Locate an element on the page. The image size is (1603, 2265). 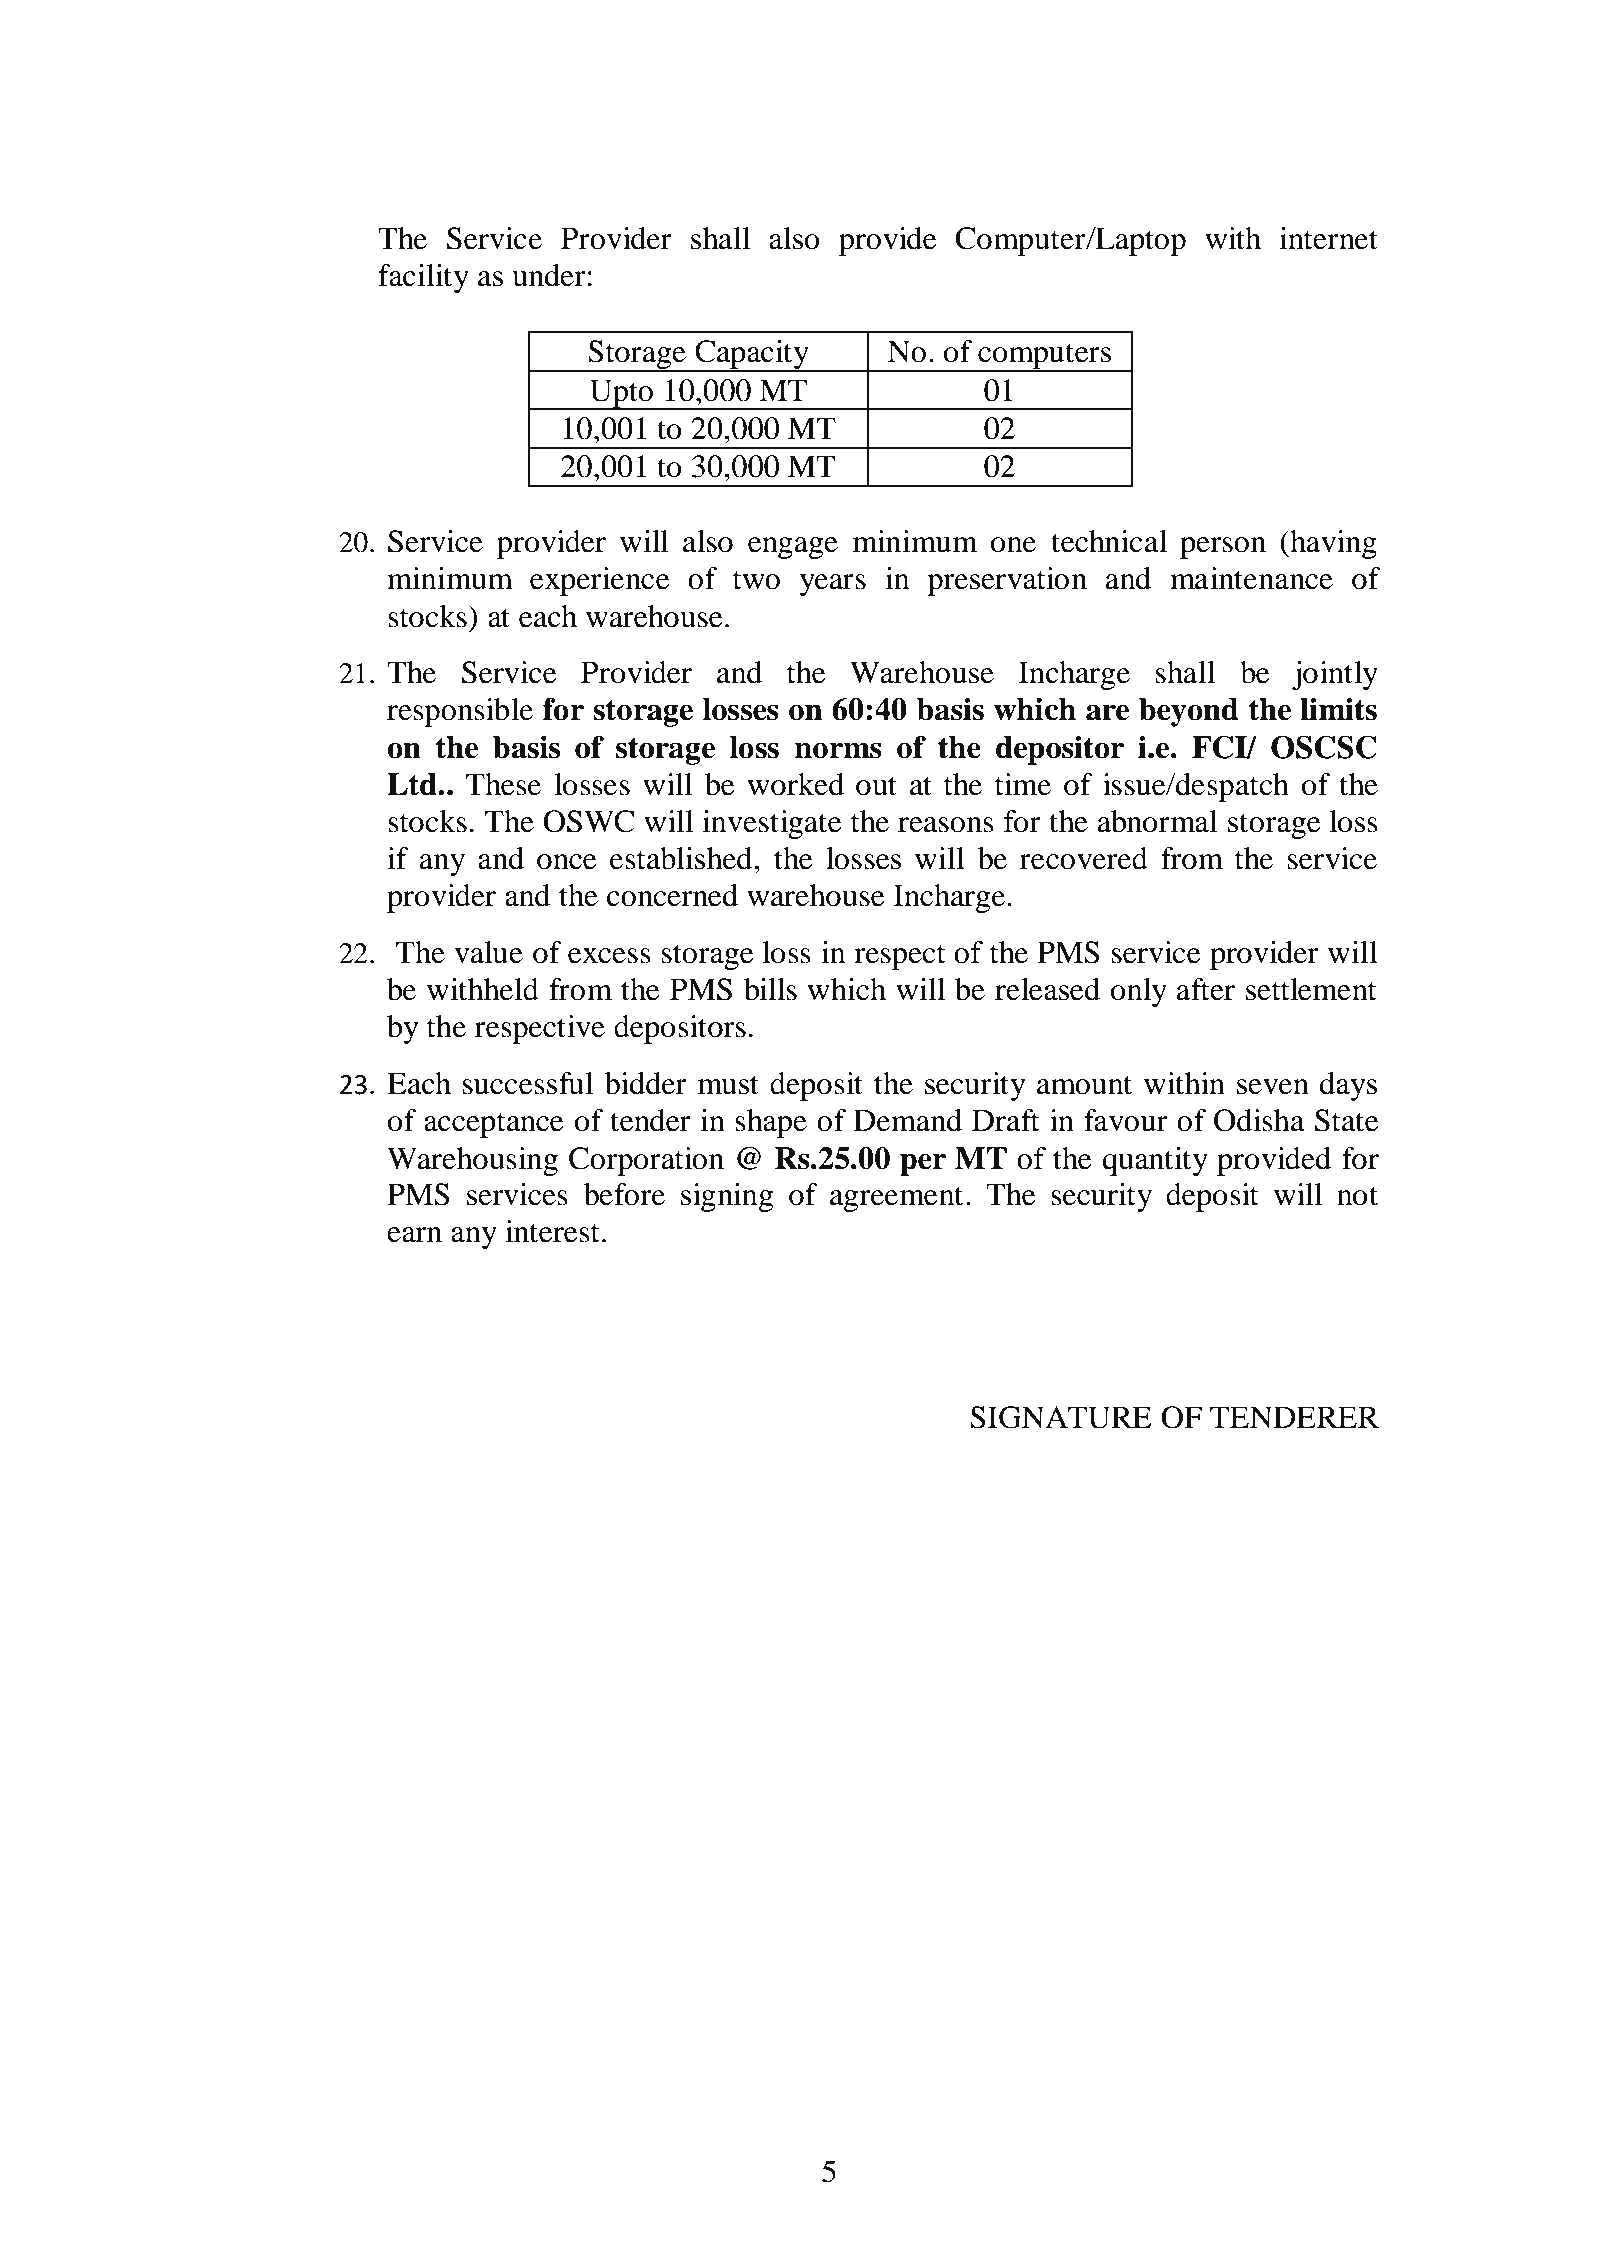
person is located at coordinates (1223, 548).
